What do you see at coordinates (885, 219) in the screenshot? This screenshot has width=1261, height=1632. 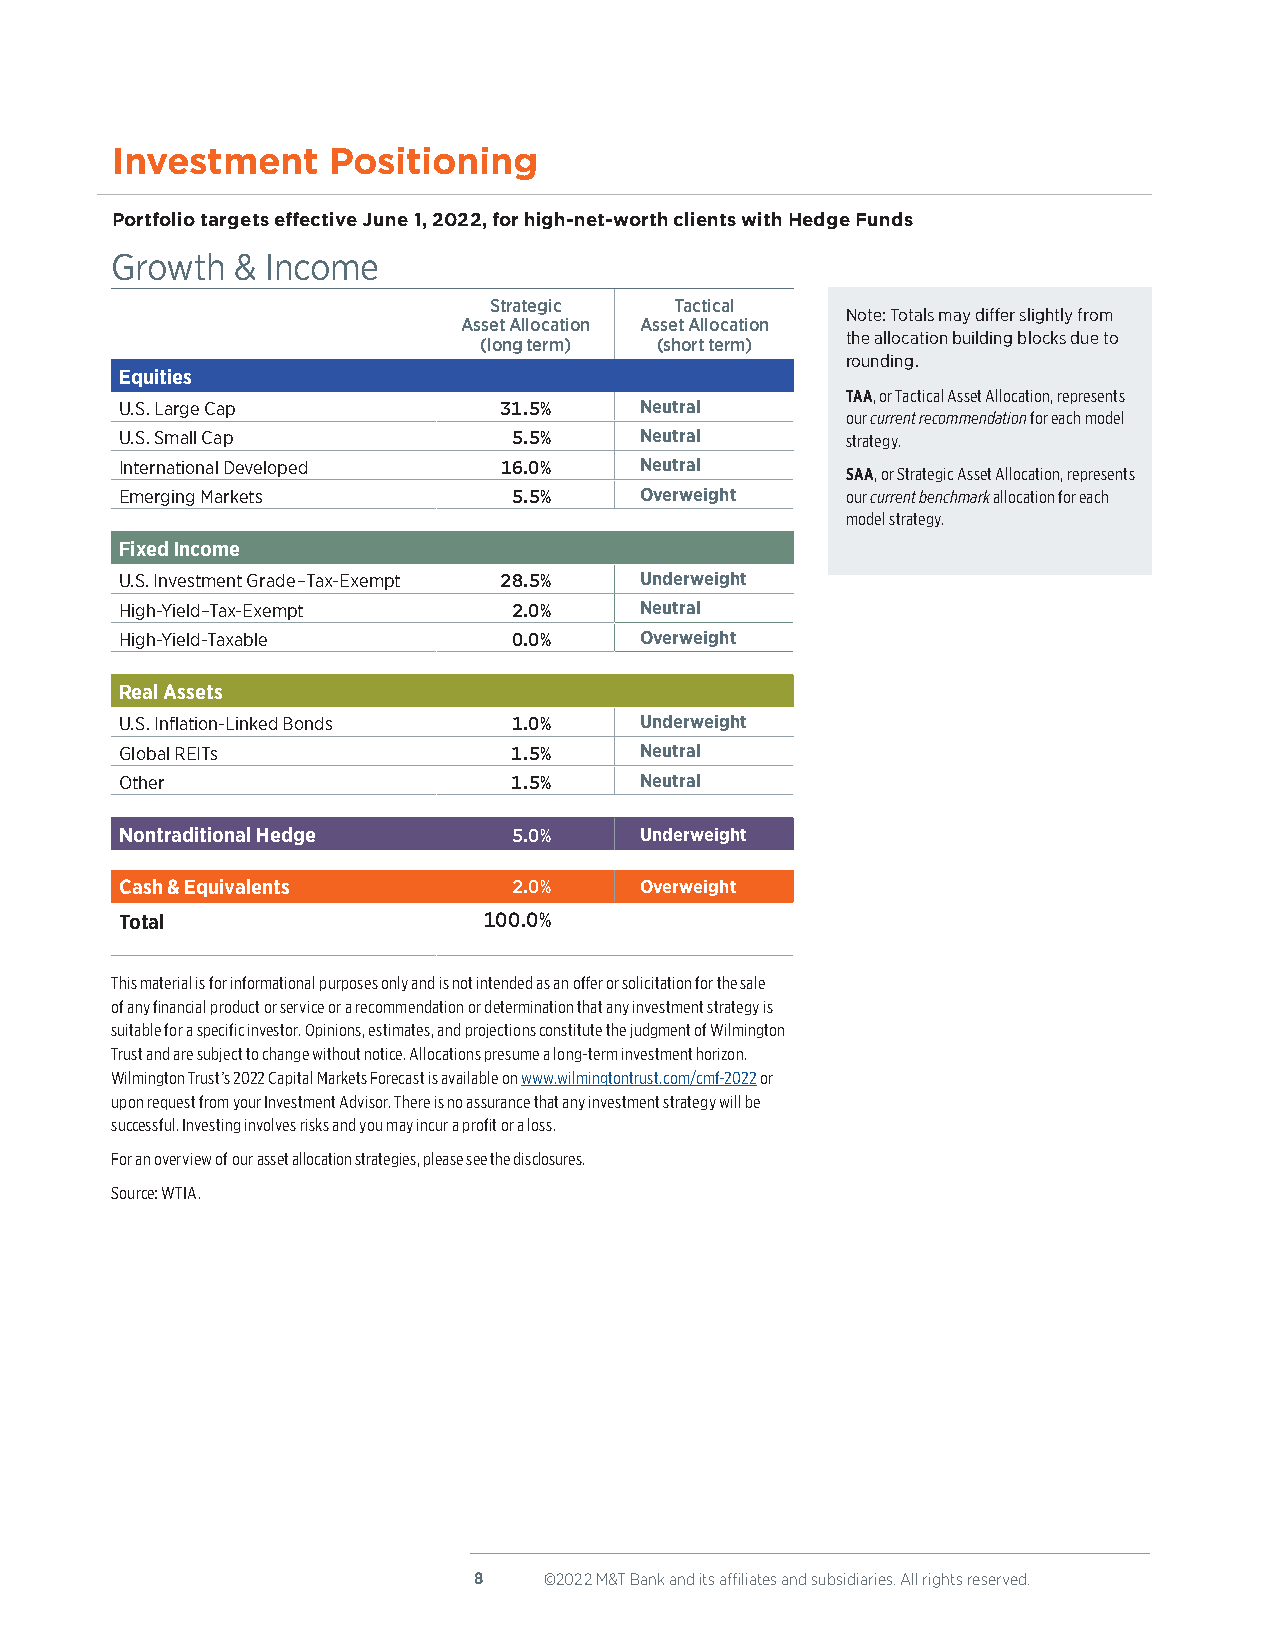 I see `Funds` at bounding box center [885, 219].
